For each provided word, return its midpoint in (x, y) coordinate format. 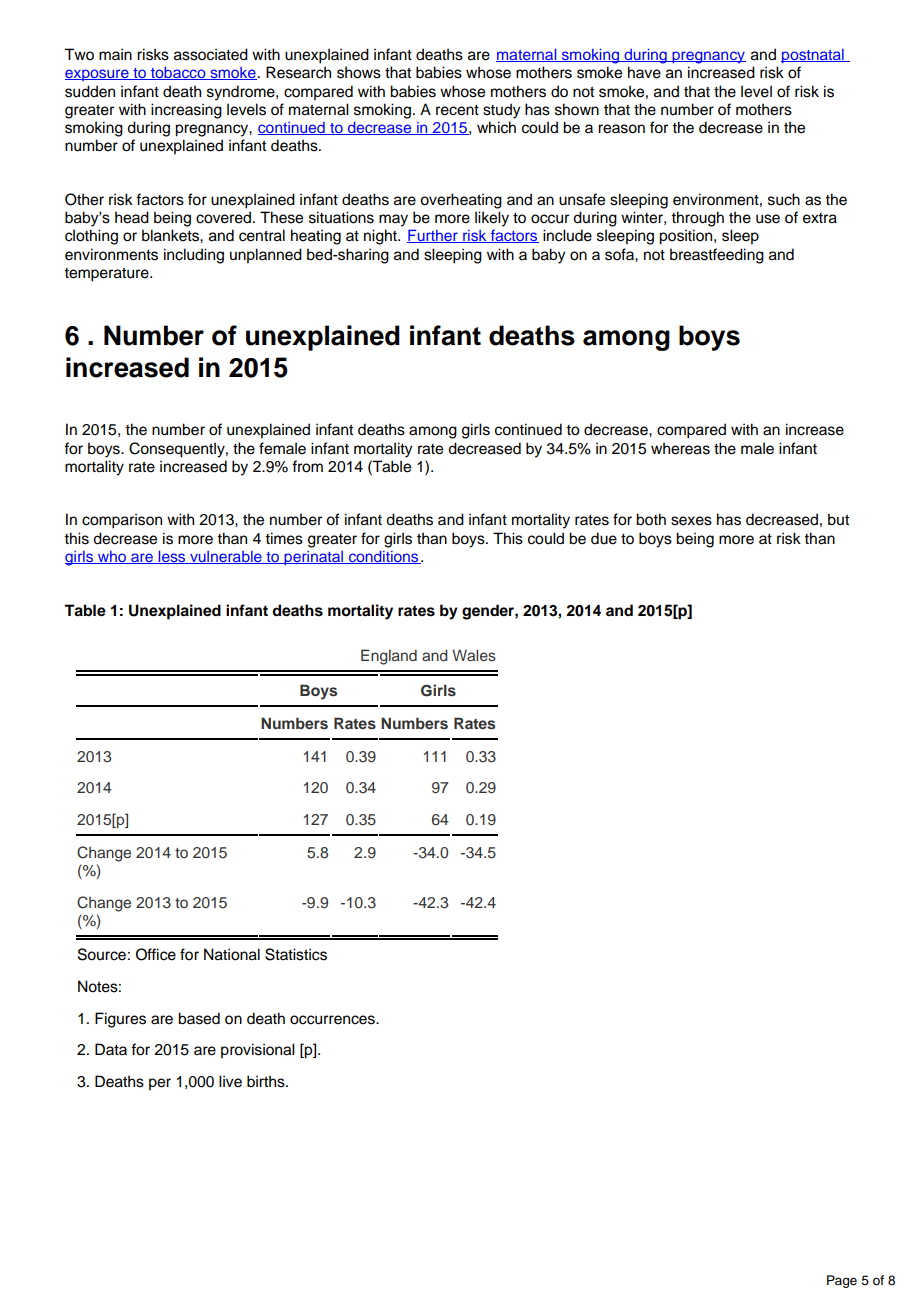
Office (156, 954)
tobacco (178, 73)
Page (842, 1281)
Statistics (296, 954)
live (230, 1081)
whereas (680, 448)
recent (457, 110)
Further (433, 236)
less (172, 557)
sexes (691, 521)
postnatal (813, 56)
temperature (107, 275)
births (267, 1081)
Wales (474, 655)
